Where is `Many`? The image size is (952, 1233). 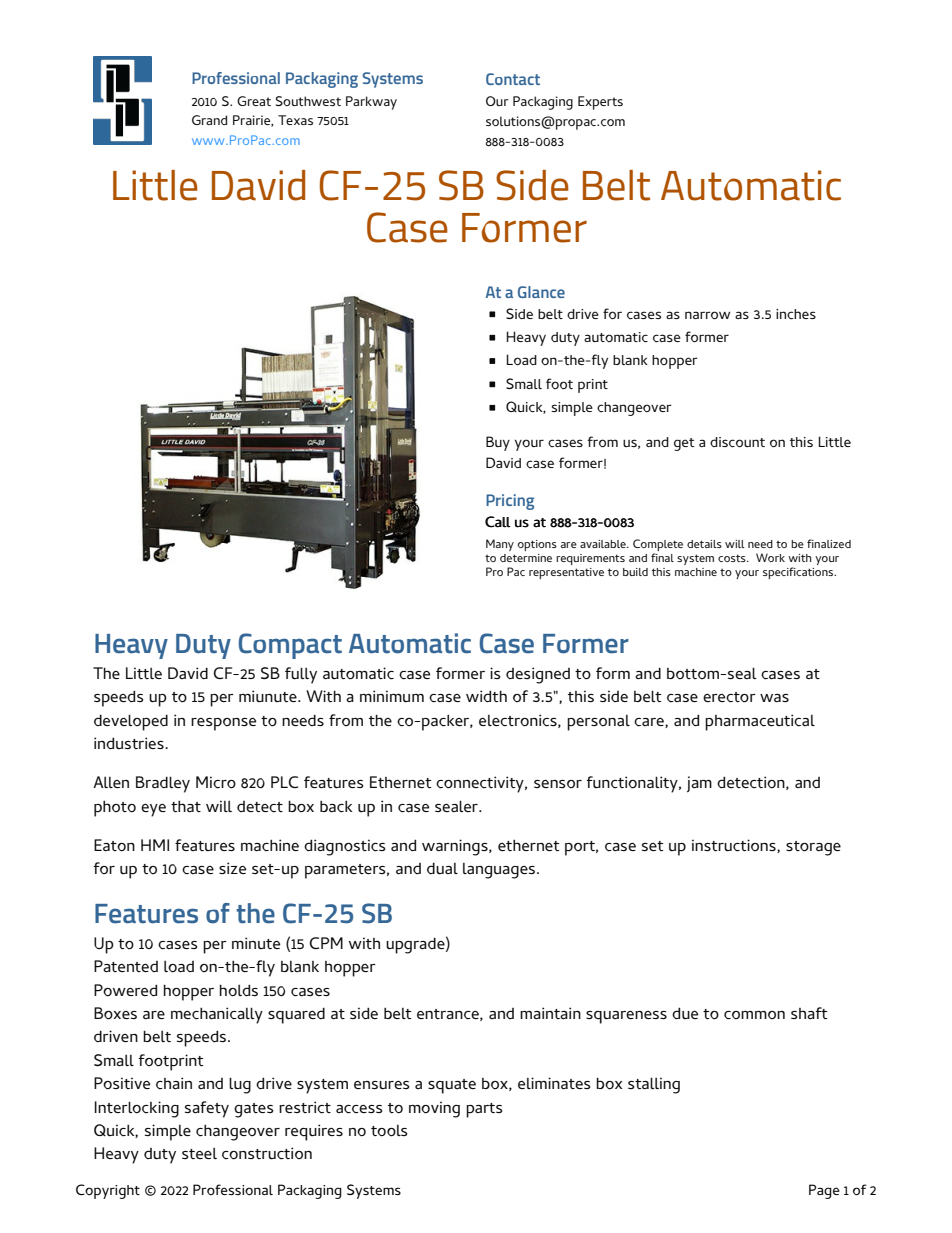
Many is located at coordinates (500, 545).
